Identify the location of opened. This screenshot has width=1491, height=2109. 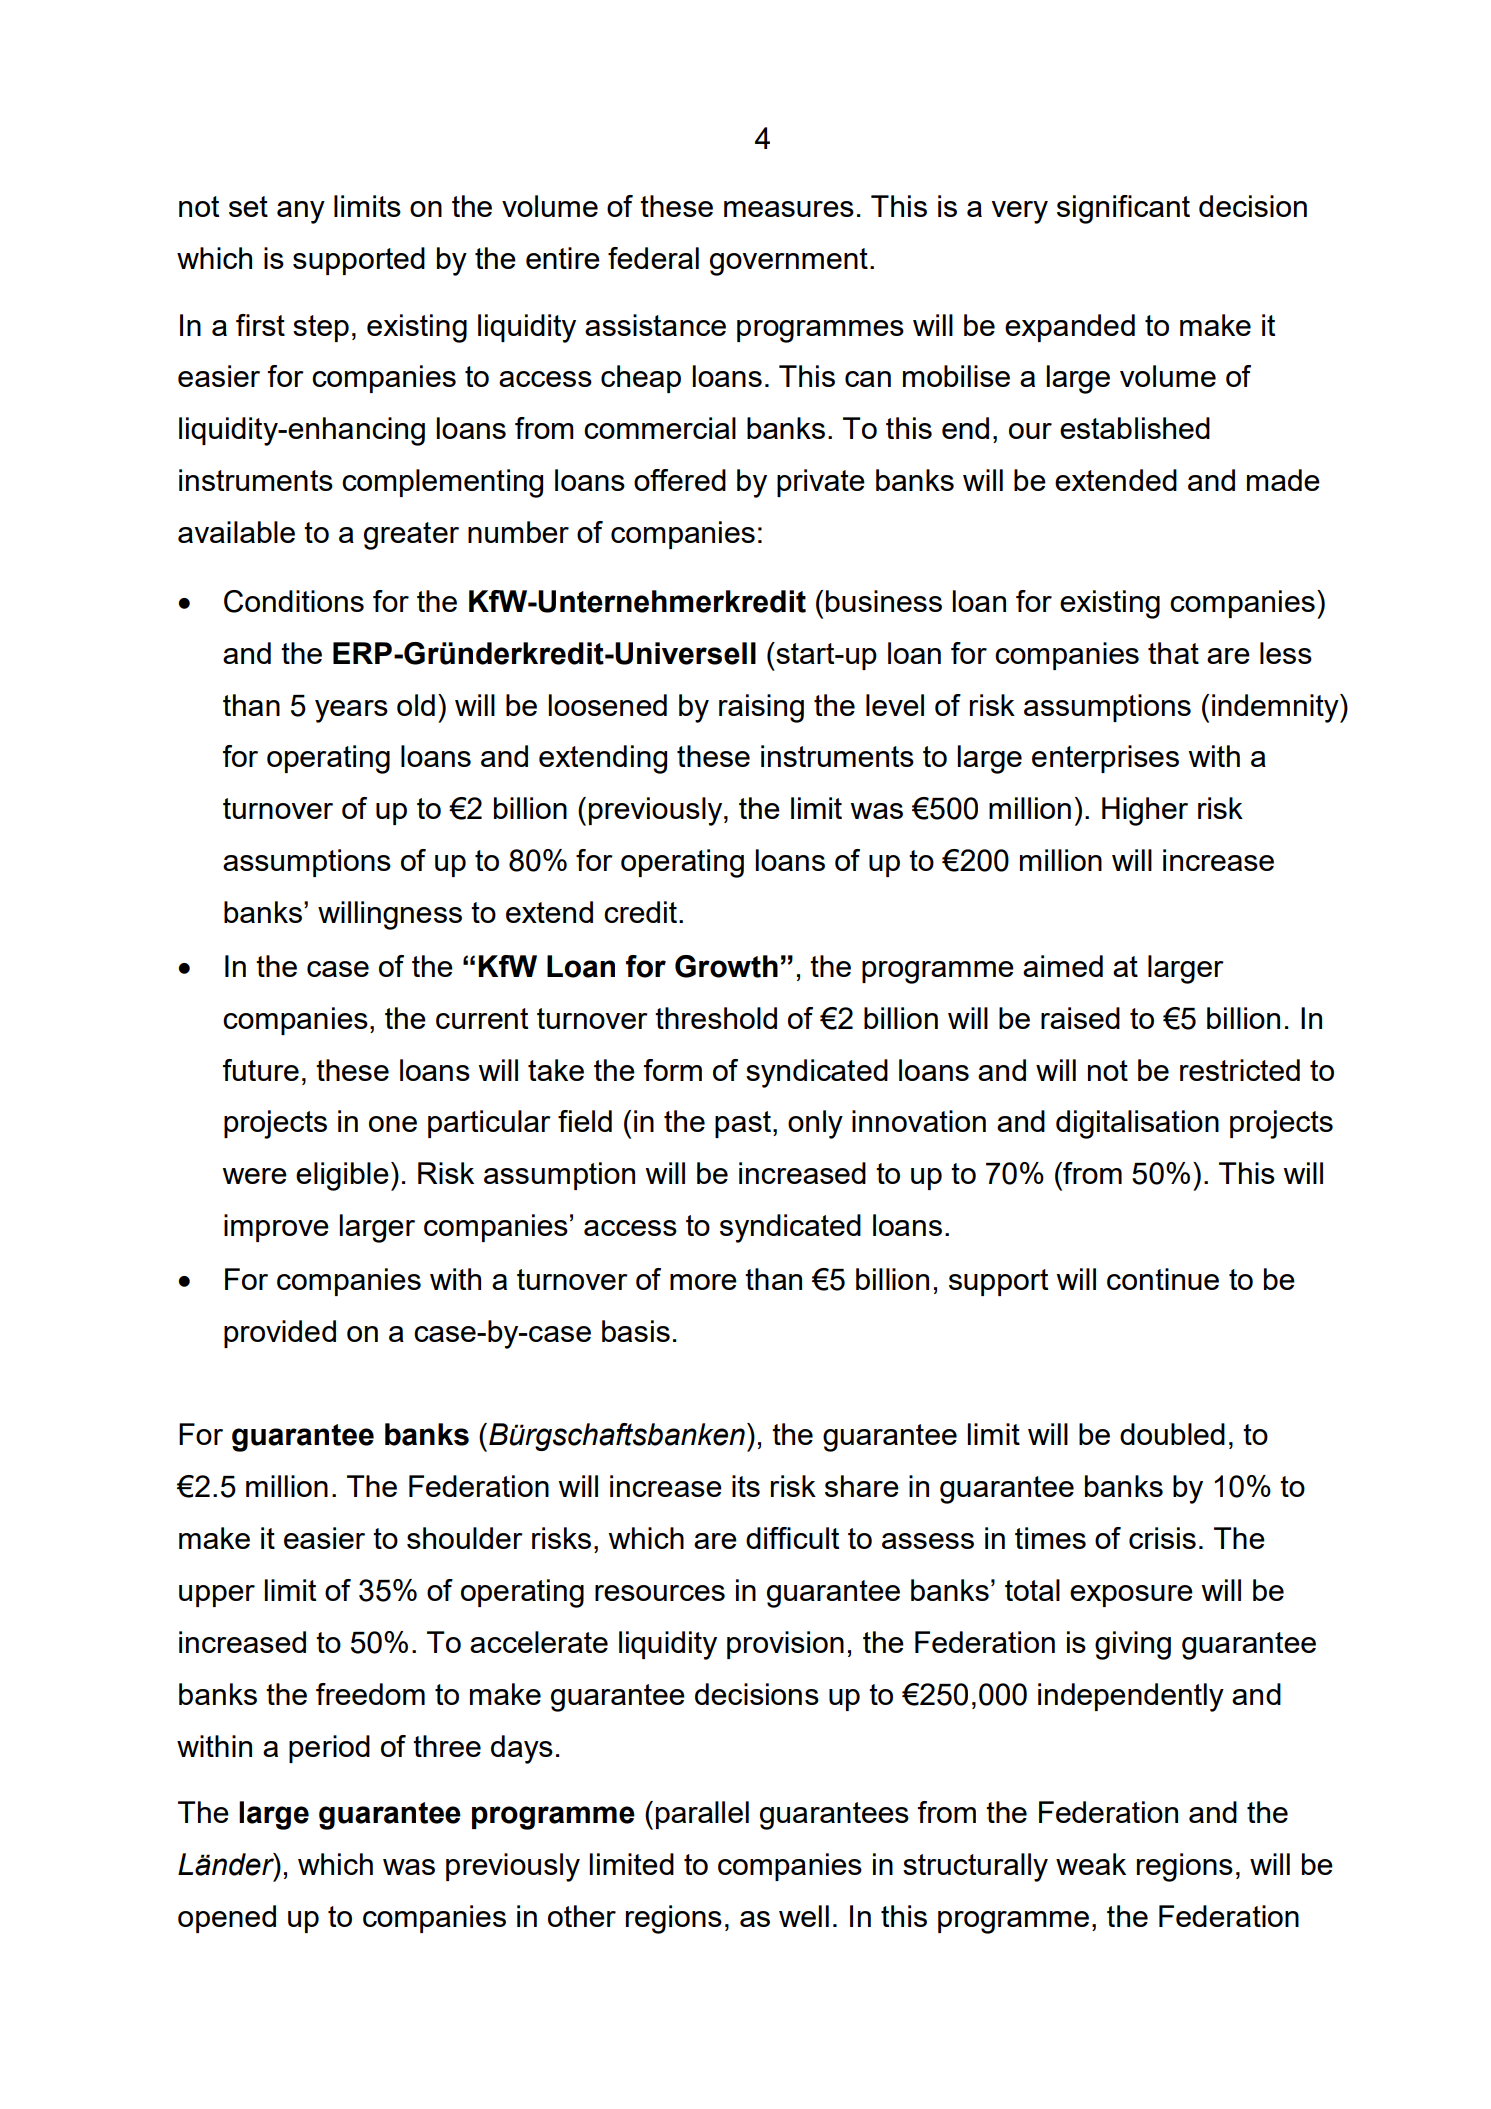
(227, 1919).
